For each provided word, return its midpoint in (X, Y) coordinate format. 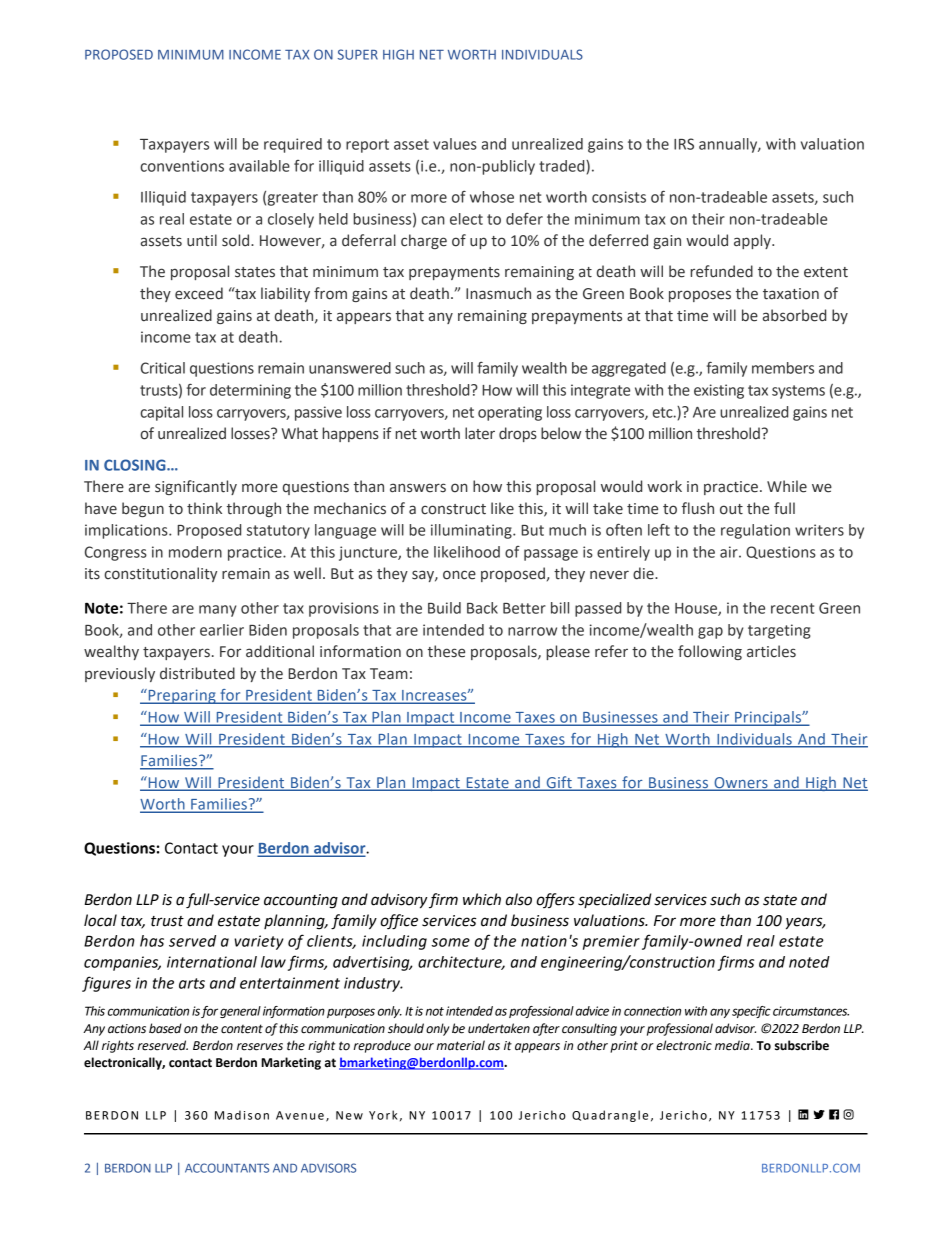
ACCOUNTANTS (227, 1168)
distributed (197, 673)
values (455, 144)
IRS (684, 144)
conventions (182, 166)
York (383, 1115)
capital (161, 413)
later (480, 433)
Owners (741, 784)
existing (719, 391)
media (733, 1045)
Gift (559, 783)
